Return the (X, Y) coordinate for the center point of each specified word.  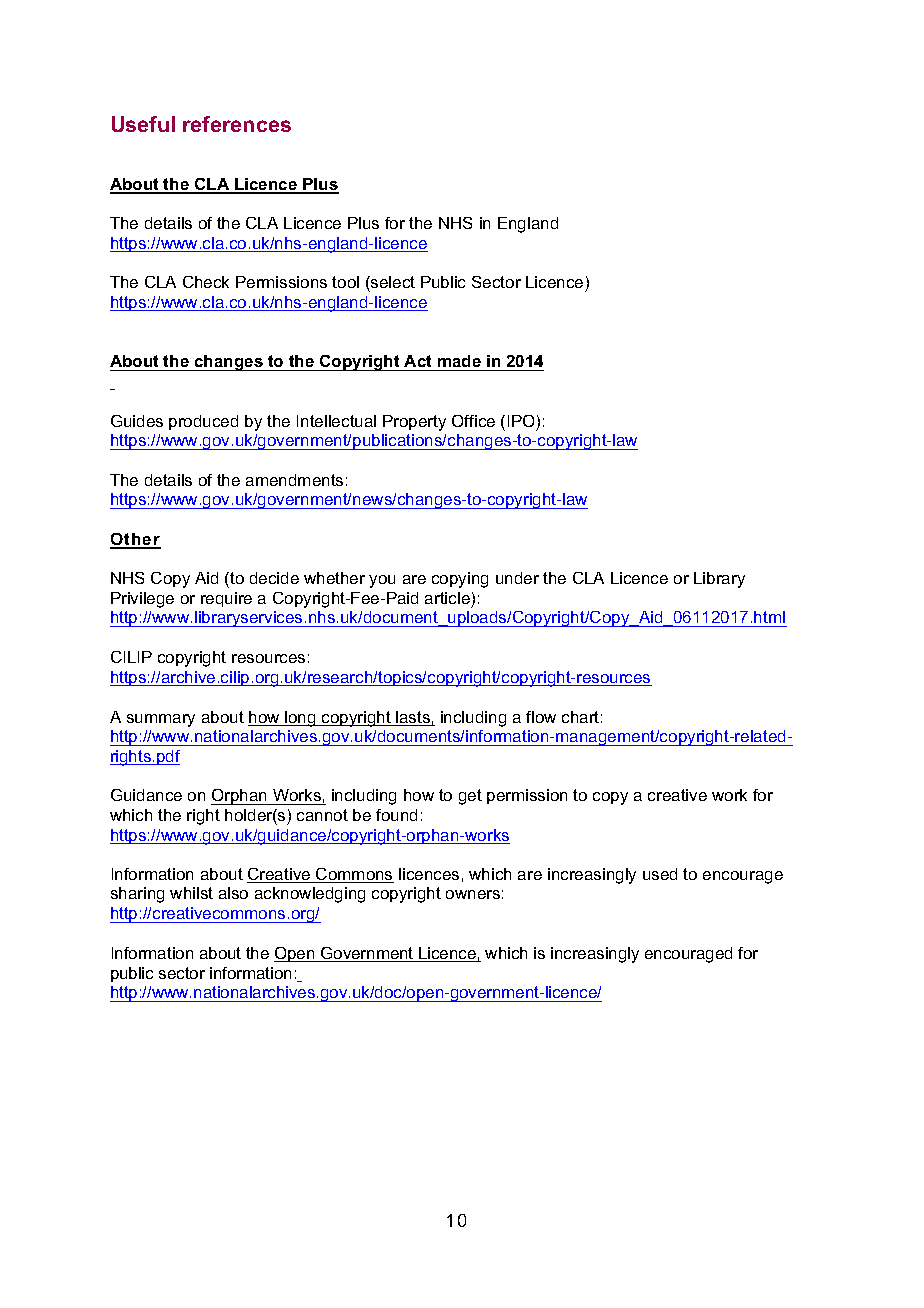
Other (135, 540)
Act (417, 361)
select (392, 282)
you (382, 581)
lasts (413, 718)
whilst (191, 893)
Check (206, 282)
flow (541, 717)
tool (345, 282)
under (517, 578)
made (459, 361)
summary (161, 720)
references (237, 124)
